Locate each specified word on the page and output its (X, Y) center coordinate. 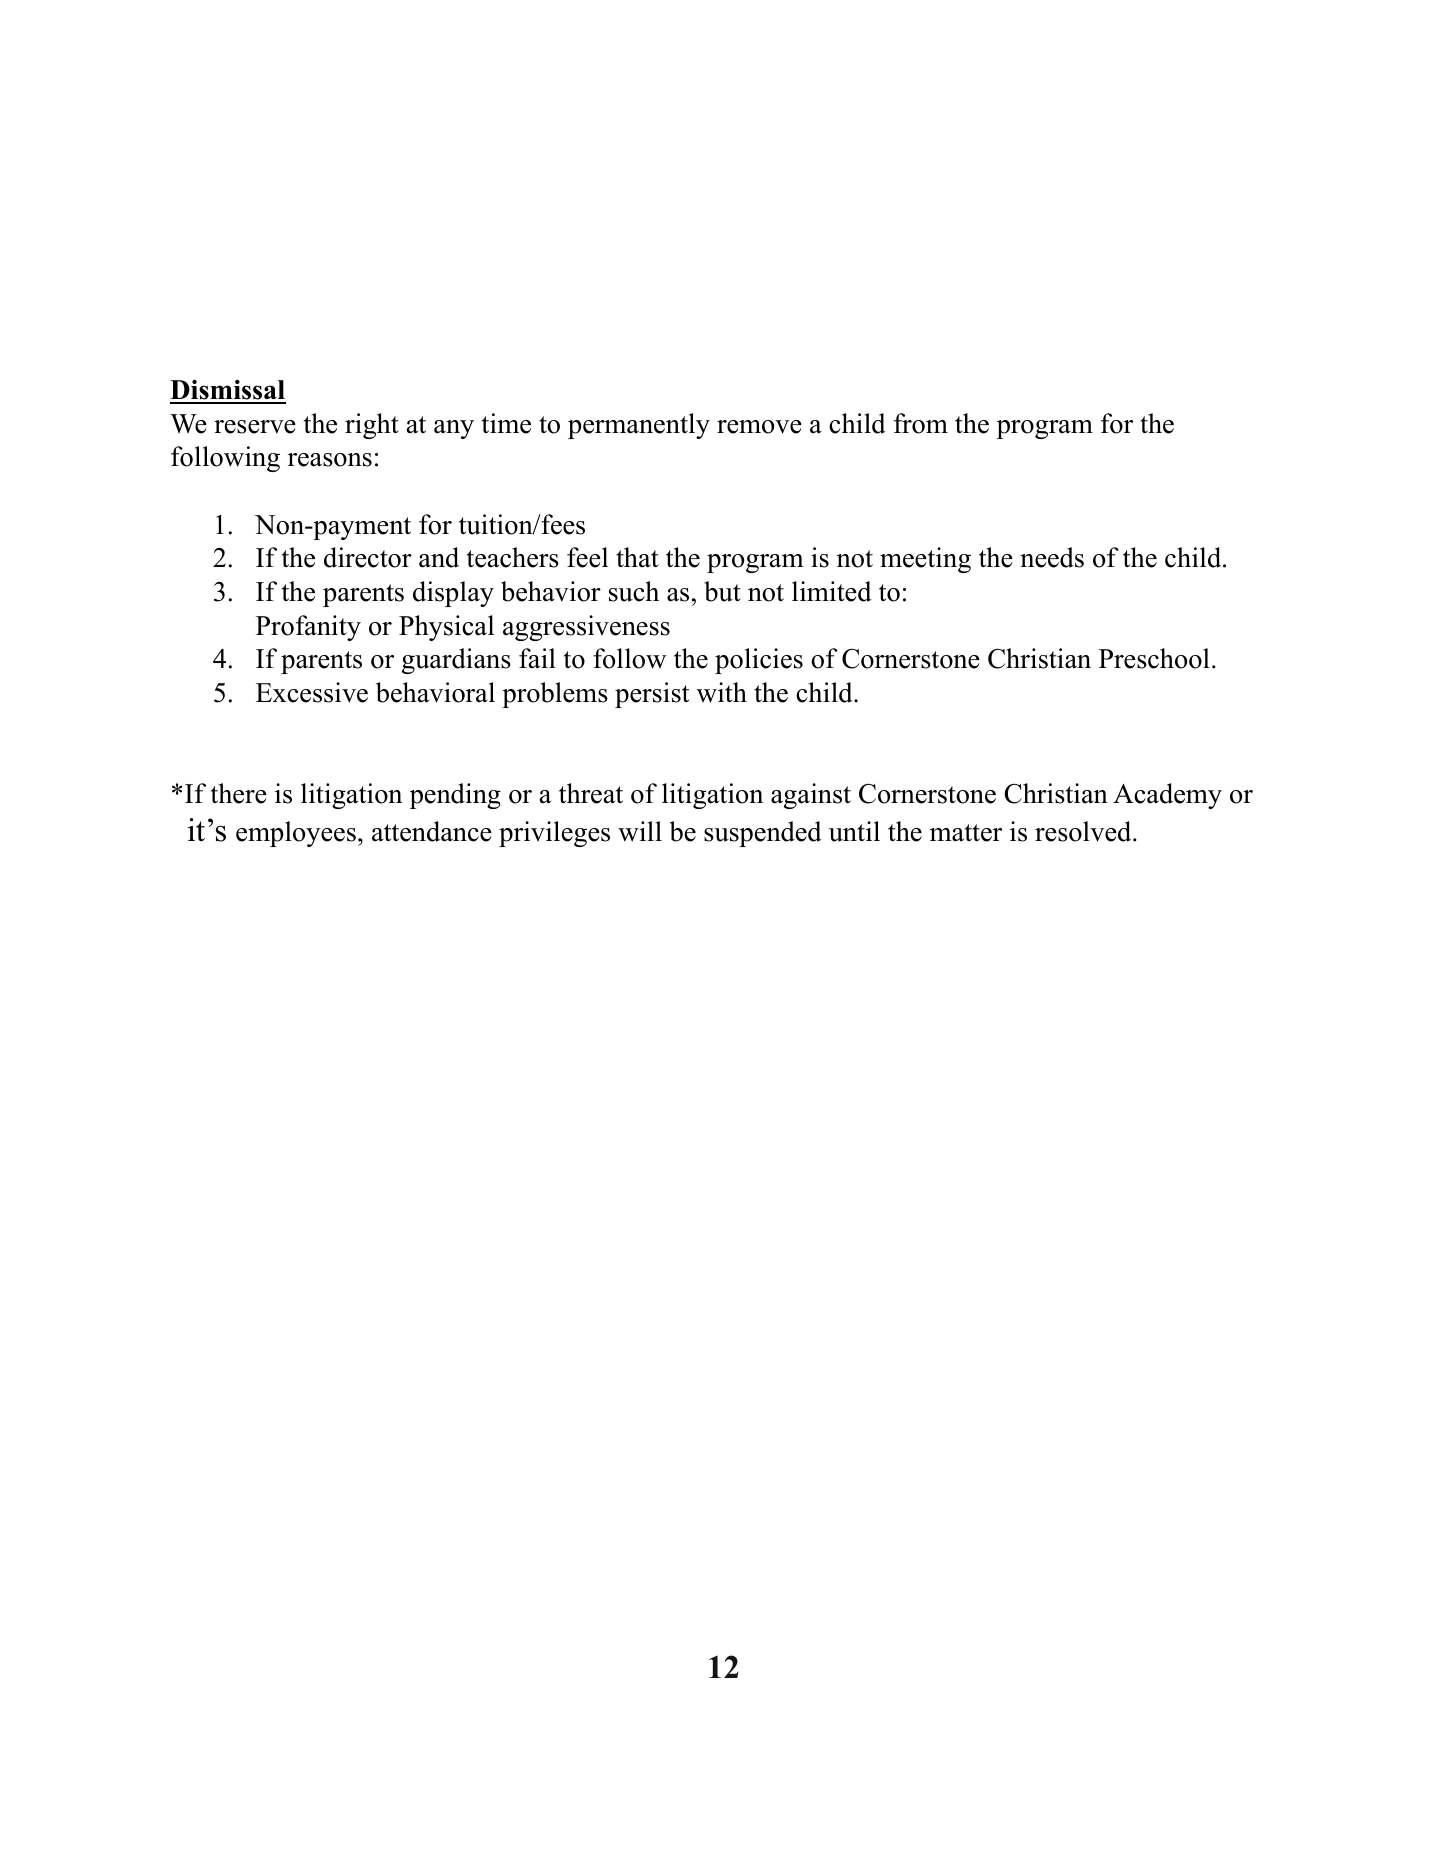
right (372, 426)
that (637, 557)
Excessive (312, 692)
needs (1052, 557)
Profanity (308, 628)
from (921, 423)
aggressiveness (586, 628)
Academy (1167, 796)
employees (296, 834)
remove (759, 427)
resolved (1084, 831)
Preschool (1154, 658)
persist (652, 695)
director (368, 557)
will (640, 831)
